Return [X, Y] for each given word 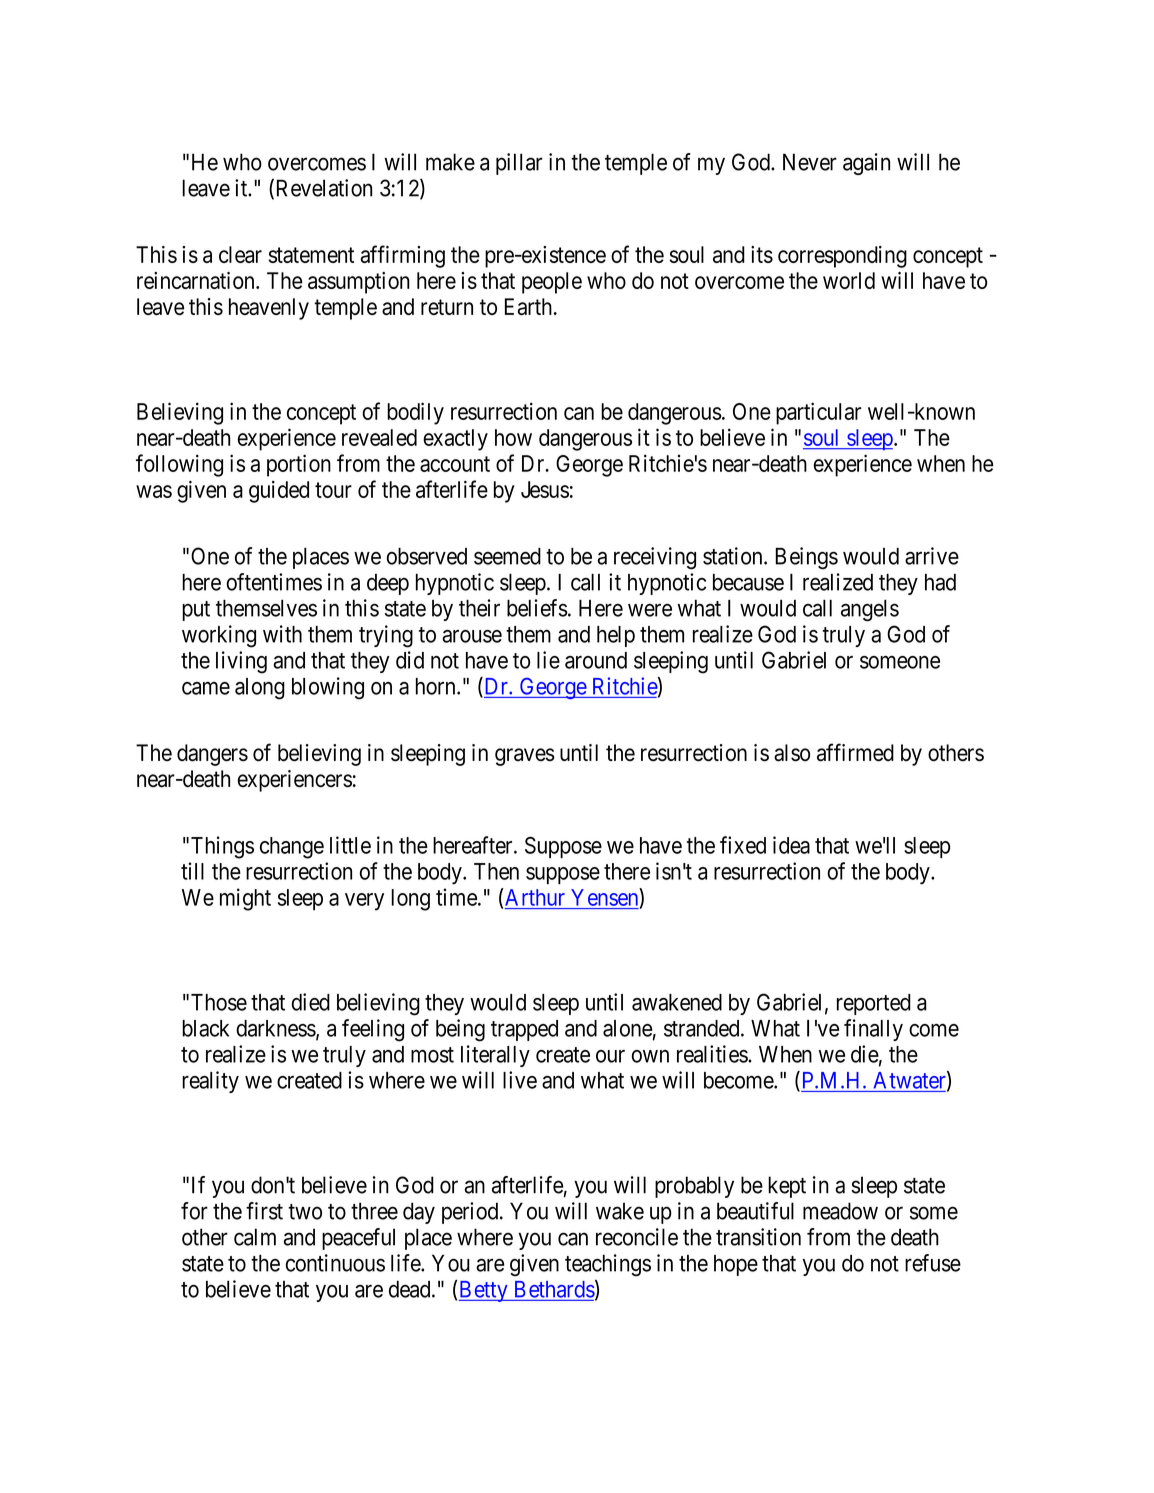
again [866, 164]
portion [299, 465]
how [513, 437]
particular [818, 413]
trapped [524, 1030]
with [282, 634]
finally [873, 1030]
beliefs [537, 608]
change [292, 848]
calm [255, 1237]
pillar [519, 164]
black [205, 1028]
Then [496, 871]
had [940, 582]
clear [240, 254]
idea [791, 845]
